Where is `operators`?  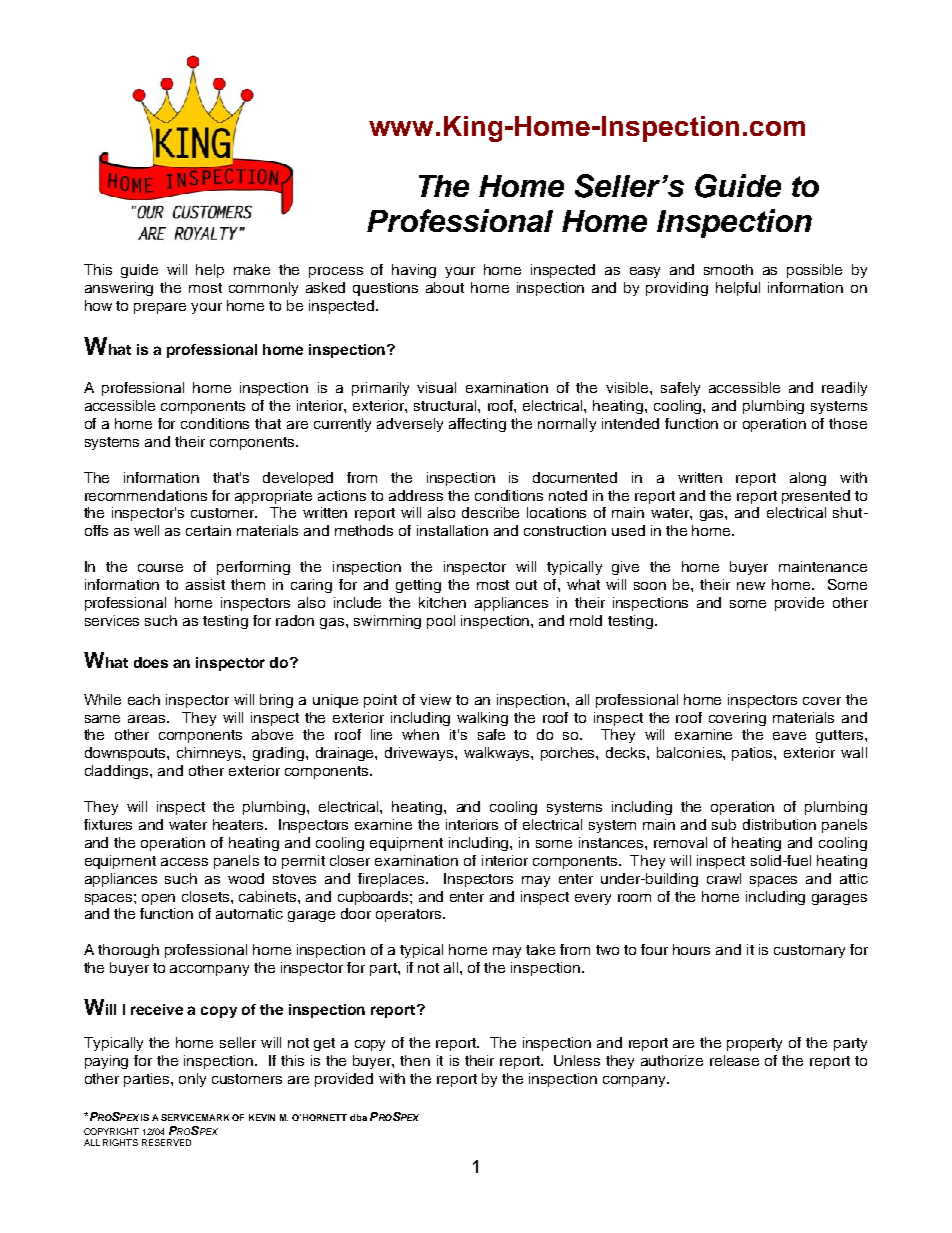 operators is located at coordinates (410, 915).
